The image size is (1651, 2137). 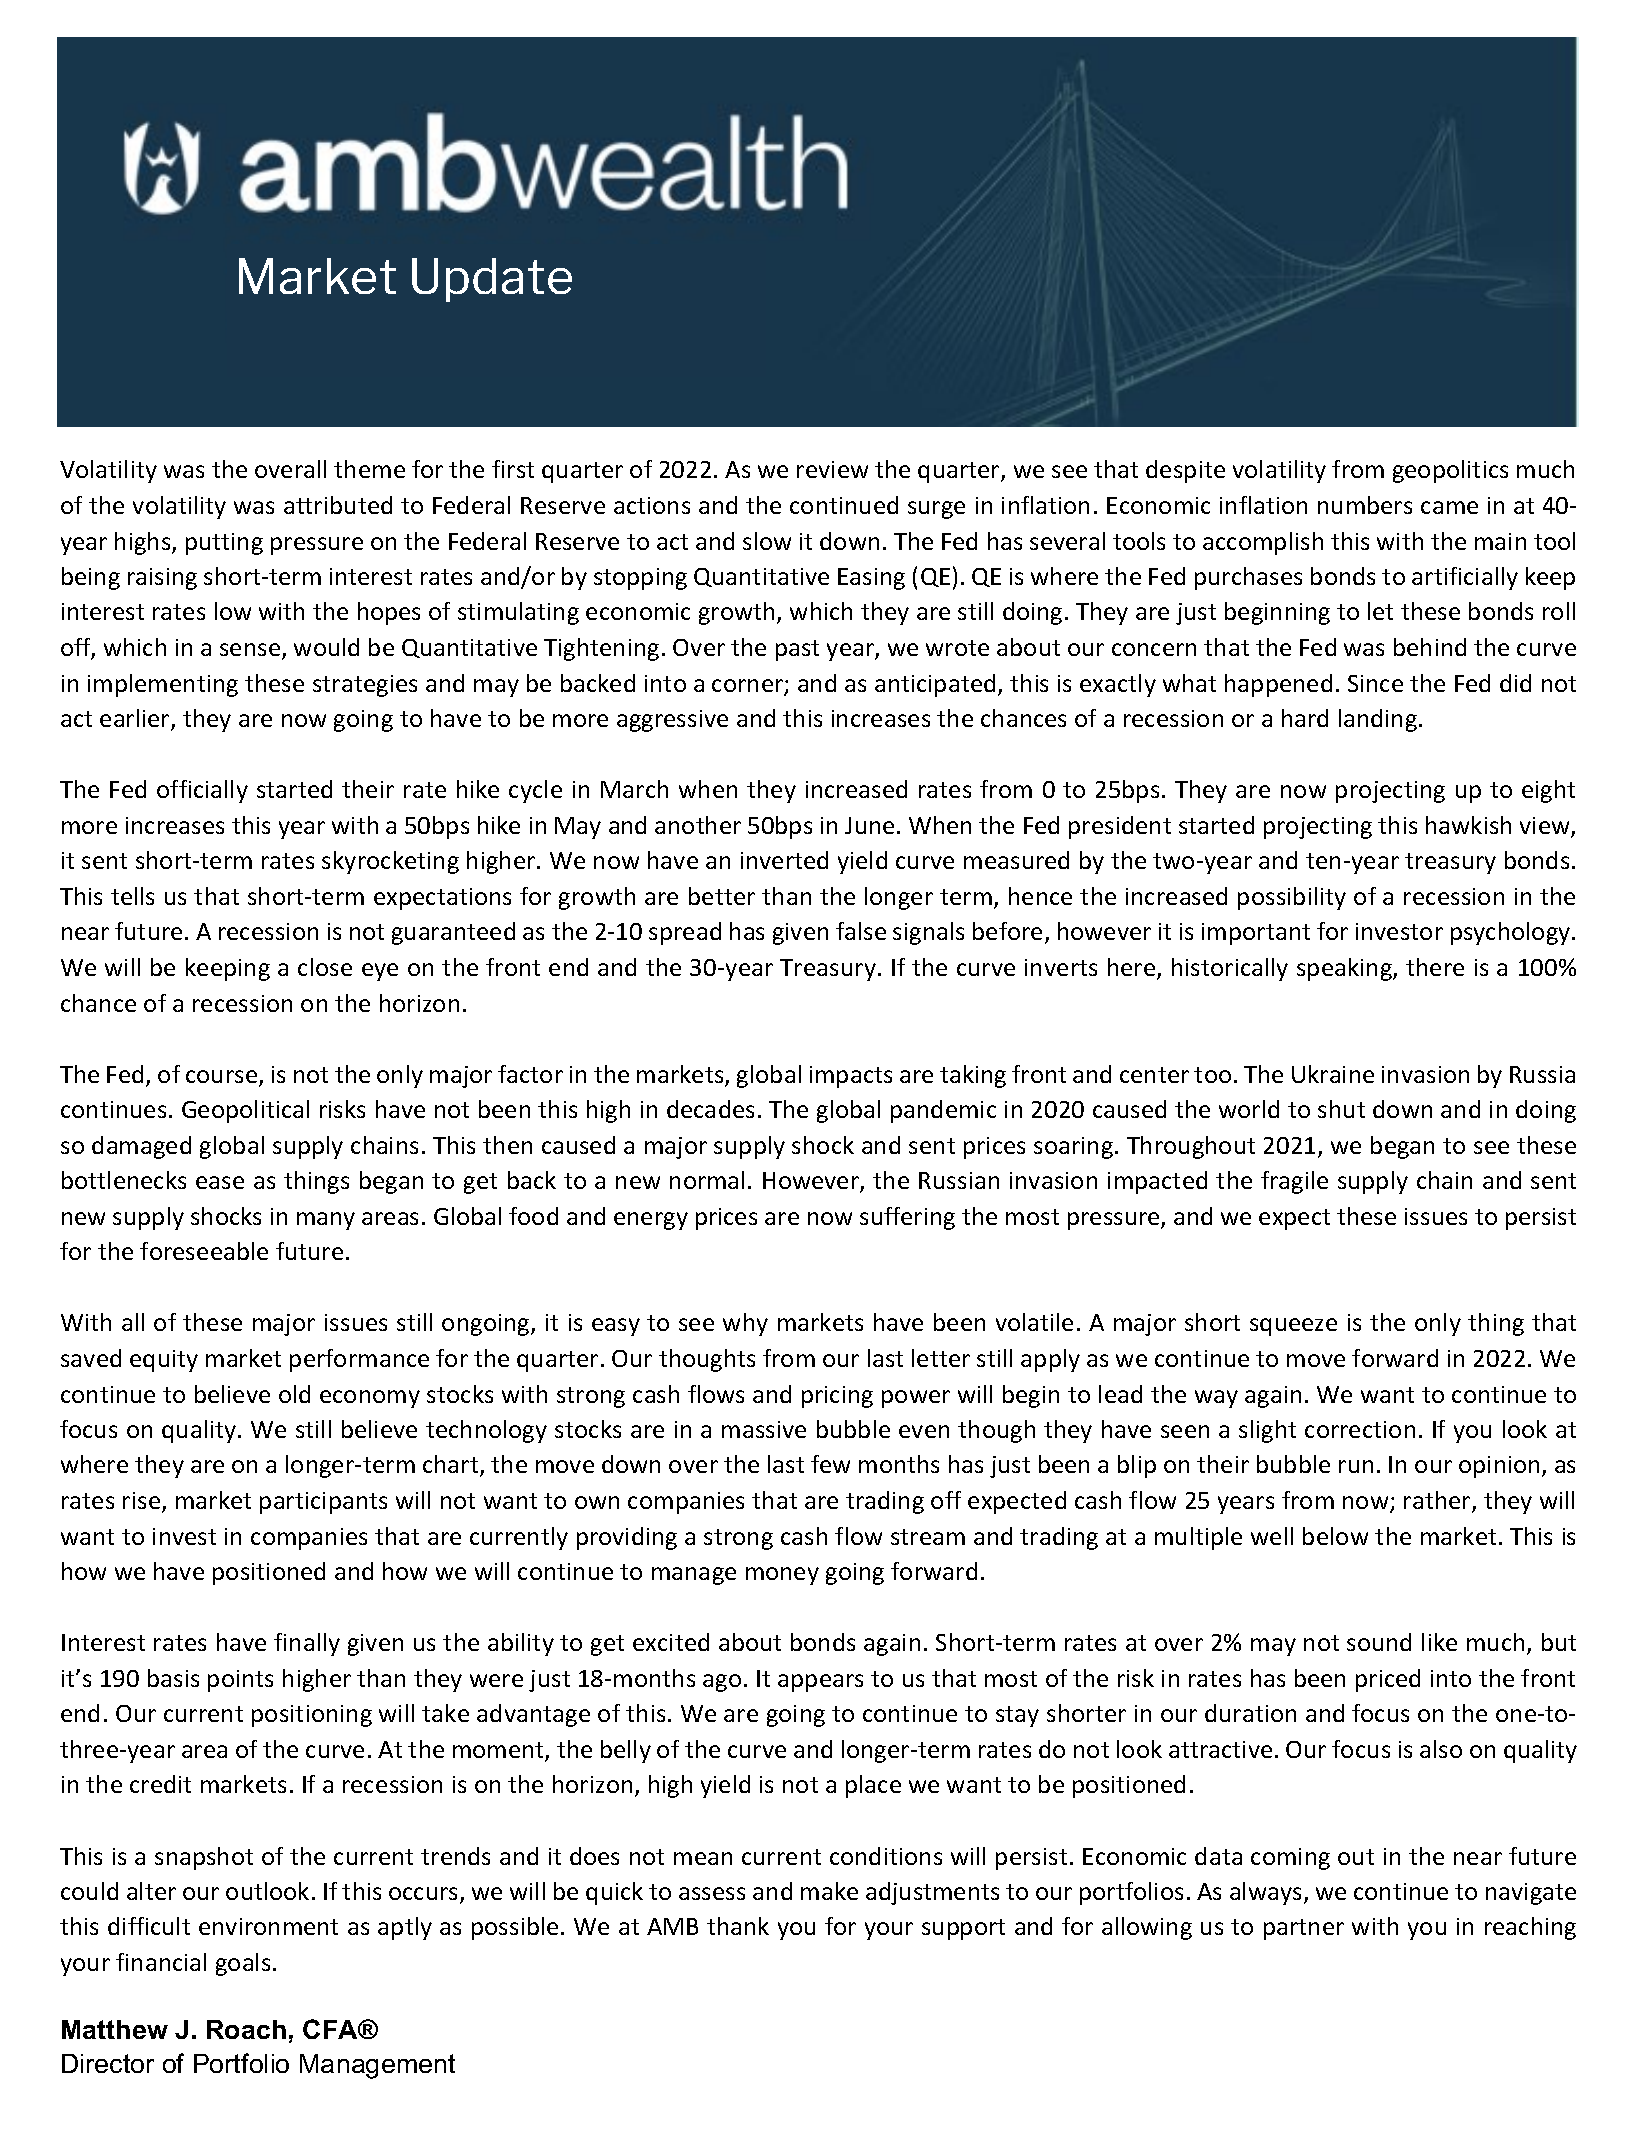 I want to click on June, so click(x=869, y=825).
